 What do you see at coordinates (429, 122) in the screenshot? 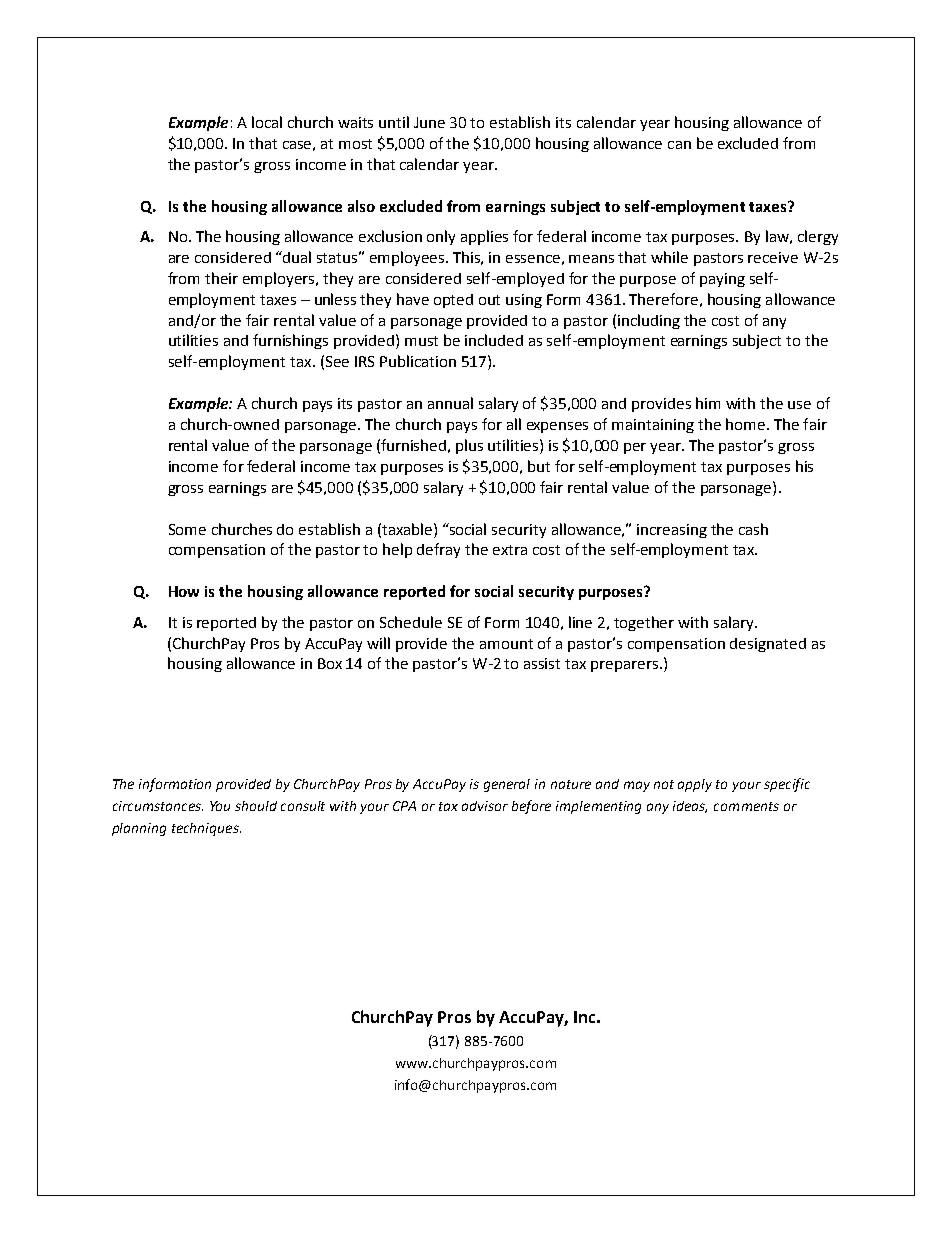
I see `June` at bounding box center [429, 122].
